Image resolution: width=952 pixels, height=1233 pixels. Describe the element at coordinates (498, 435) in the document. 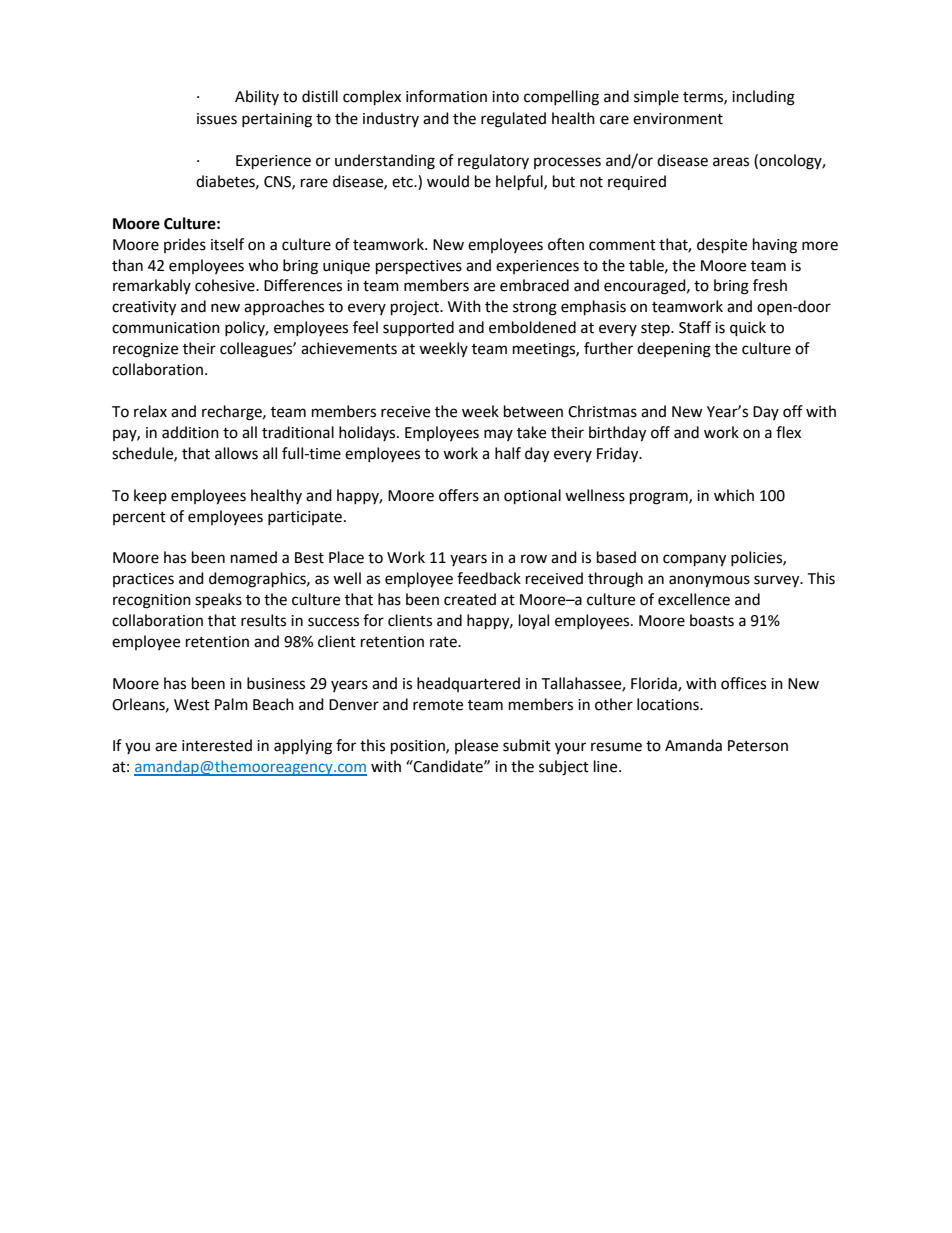

I see `may` at that location.
